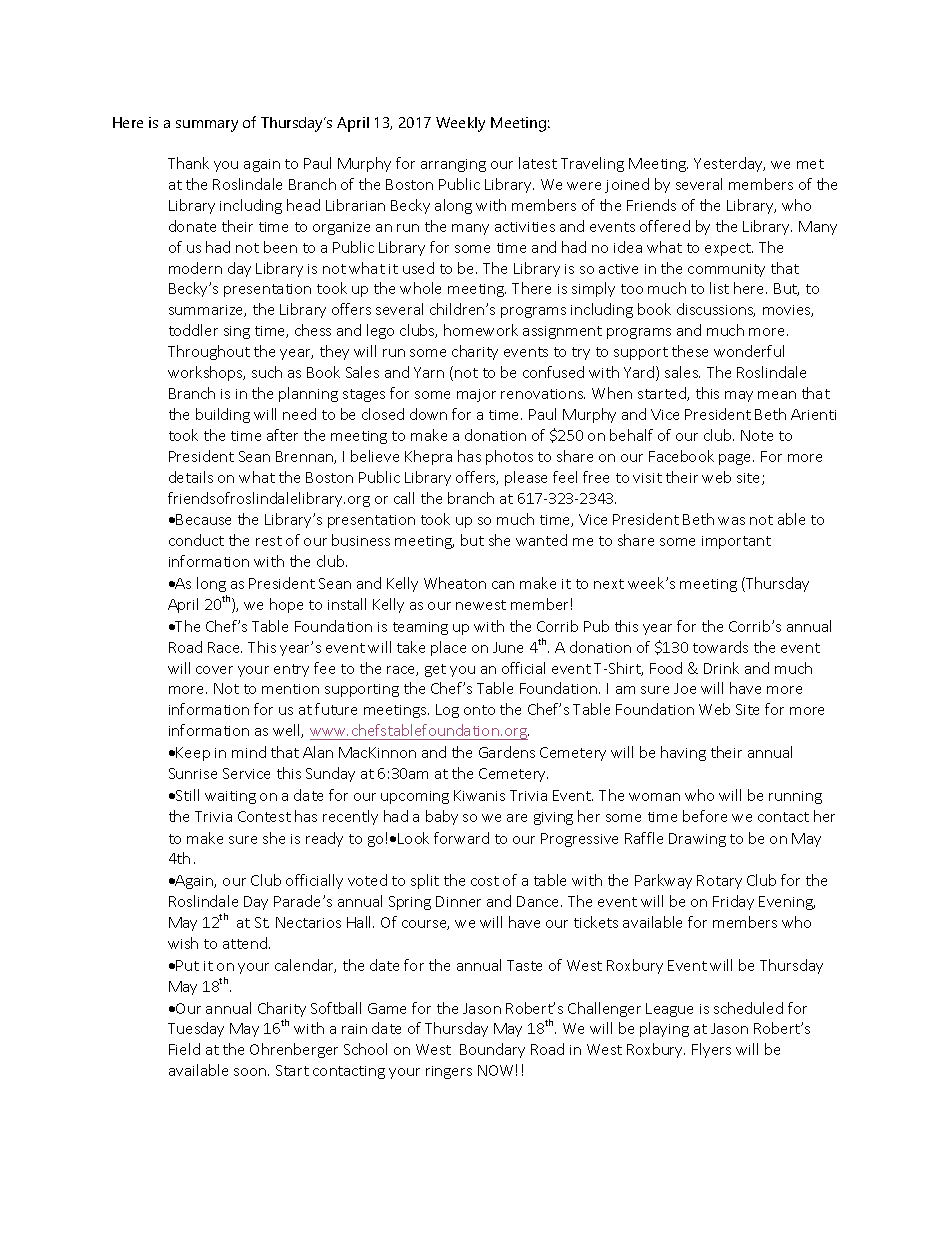 The width and height of the image is (952, 1233). What do you see at coordinates (711, 1050) in the image?
I see `Flyers` at bounding box center [711, 1050].
